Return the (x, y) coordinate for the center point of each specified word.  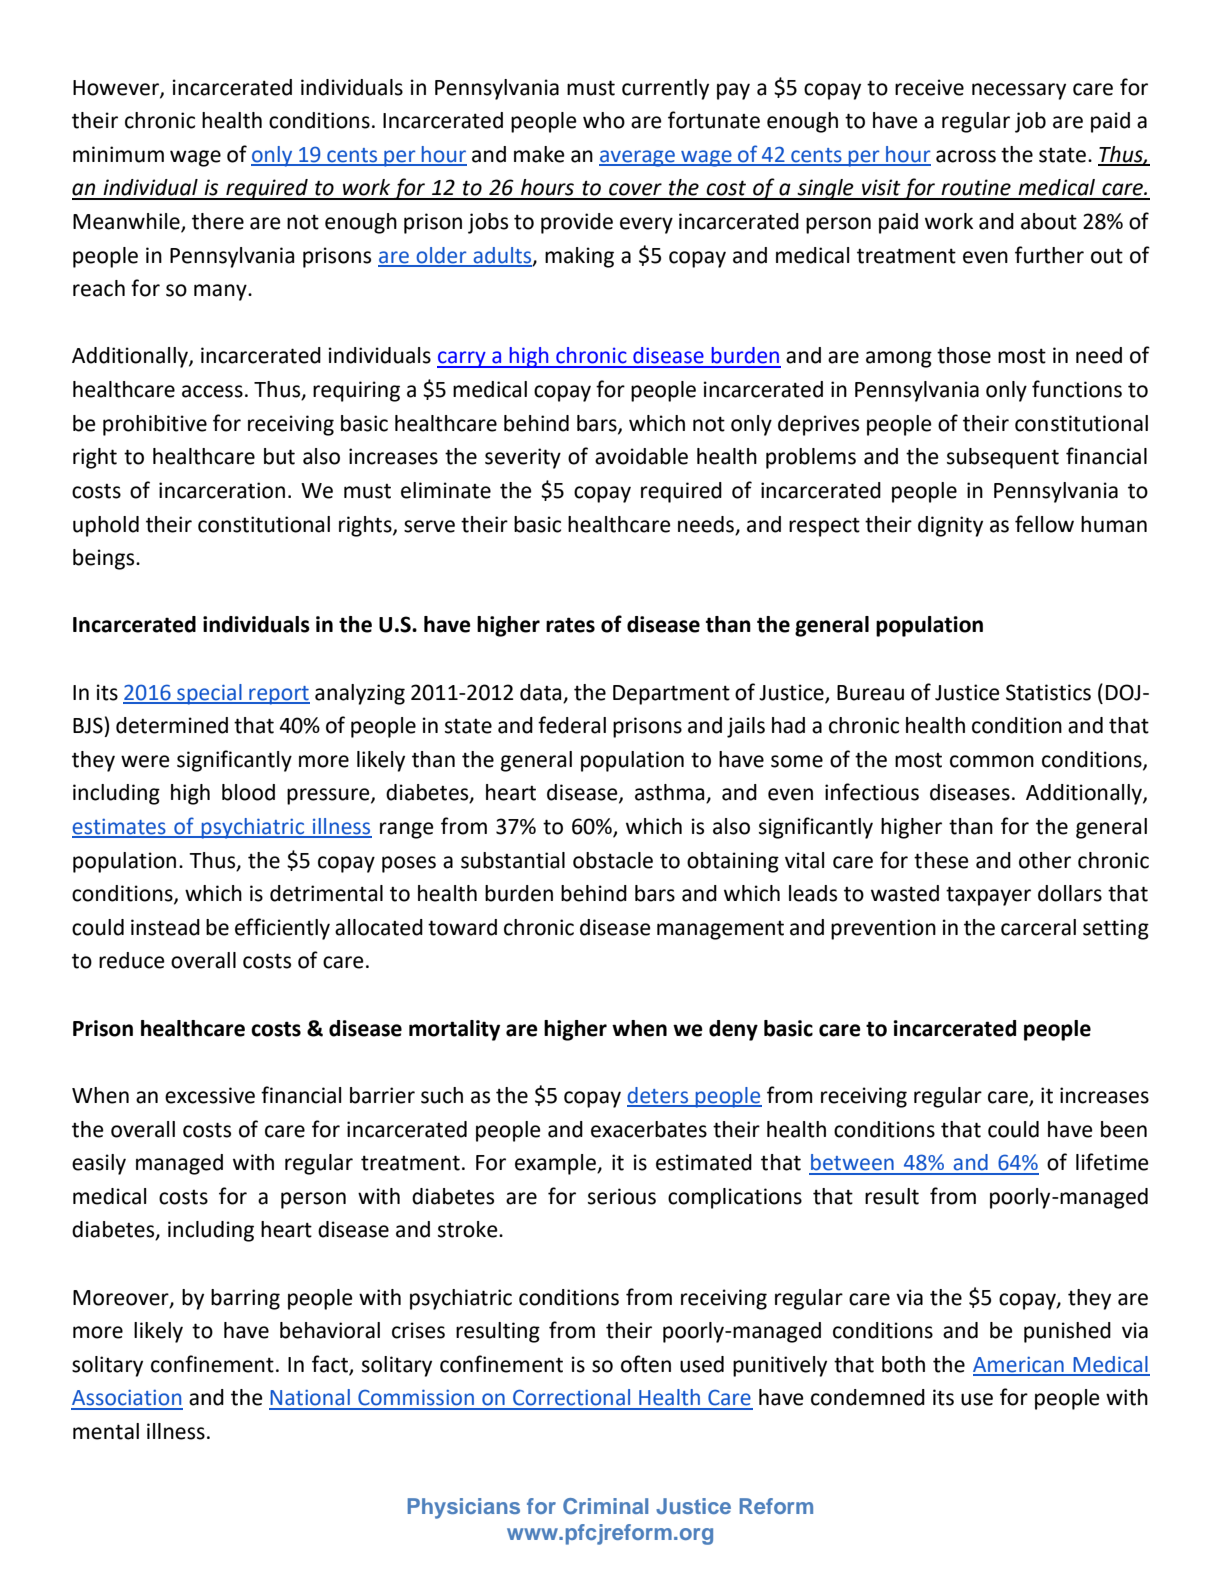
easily (99, 1164)
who (604, 120)
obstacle (613, 860)
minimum (118, 154)
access (212, 391)
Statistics (1048, 692)
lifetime (1112, 1162)
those (964, 355)
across (966, 156)
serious (622, 1196)
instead (165, 927)
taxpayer (988, 896)
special (209, 694)
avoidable (641, 456)
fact (331, 1364)
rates (570, 625)
